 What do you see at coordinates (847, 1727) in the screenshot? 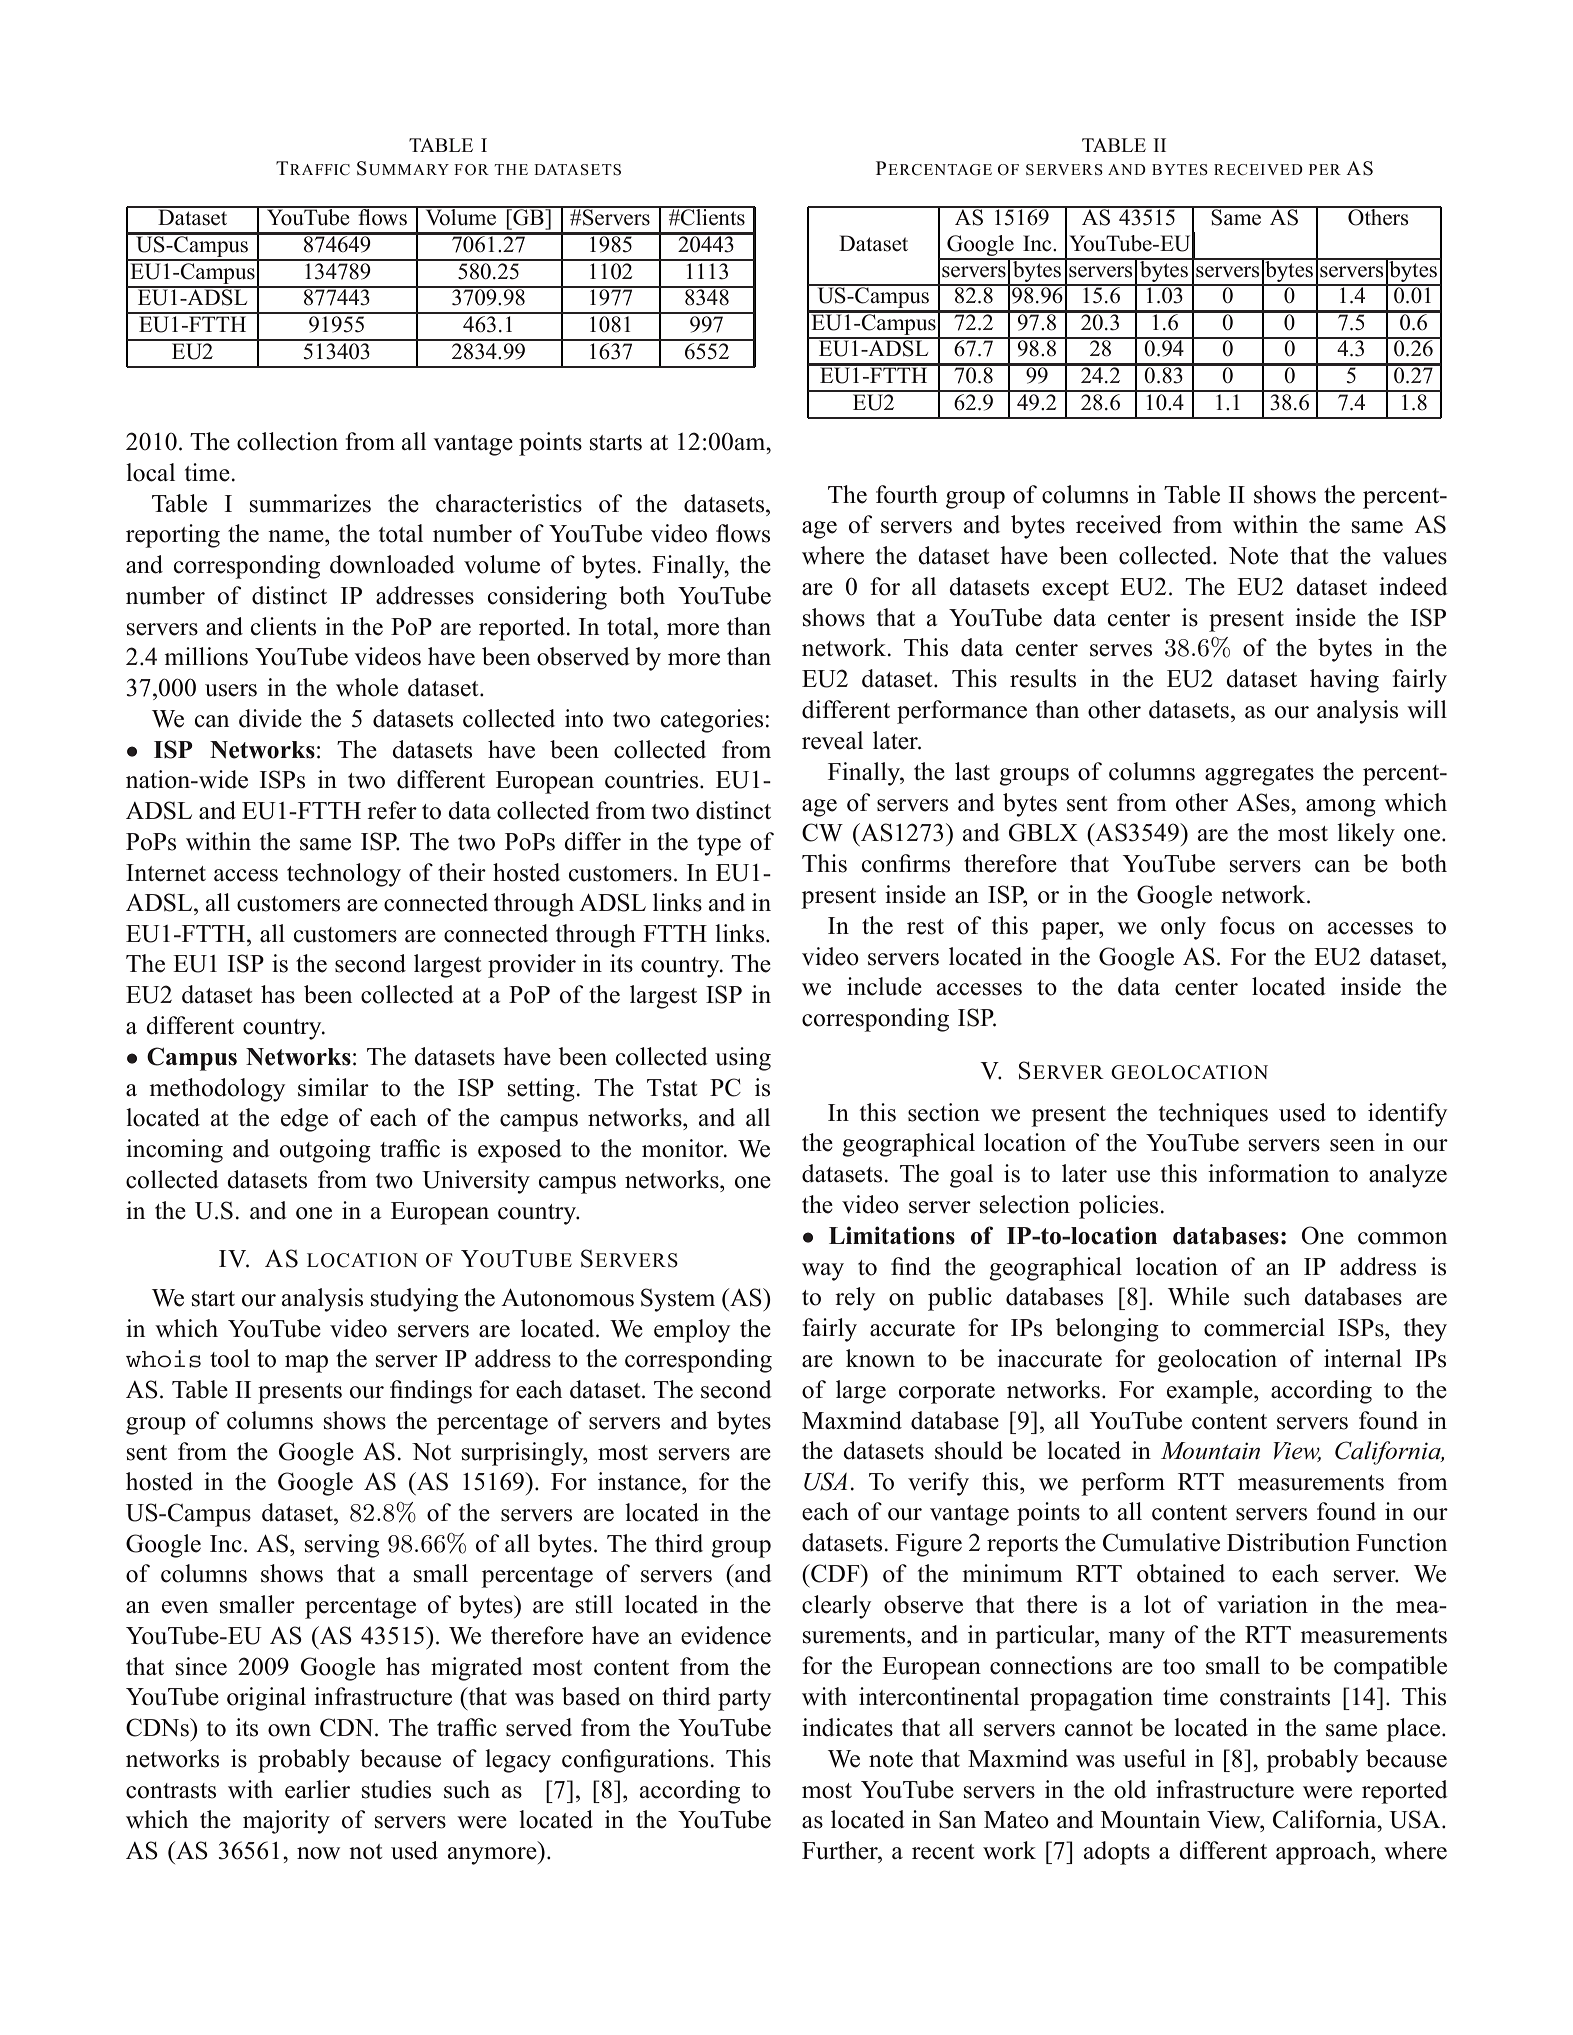
I see `indicates` at bounding box center [847, 1727].
